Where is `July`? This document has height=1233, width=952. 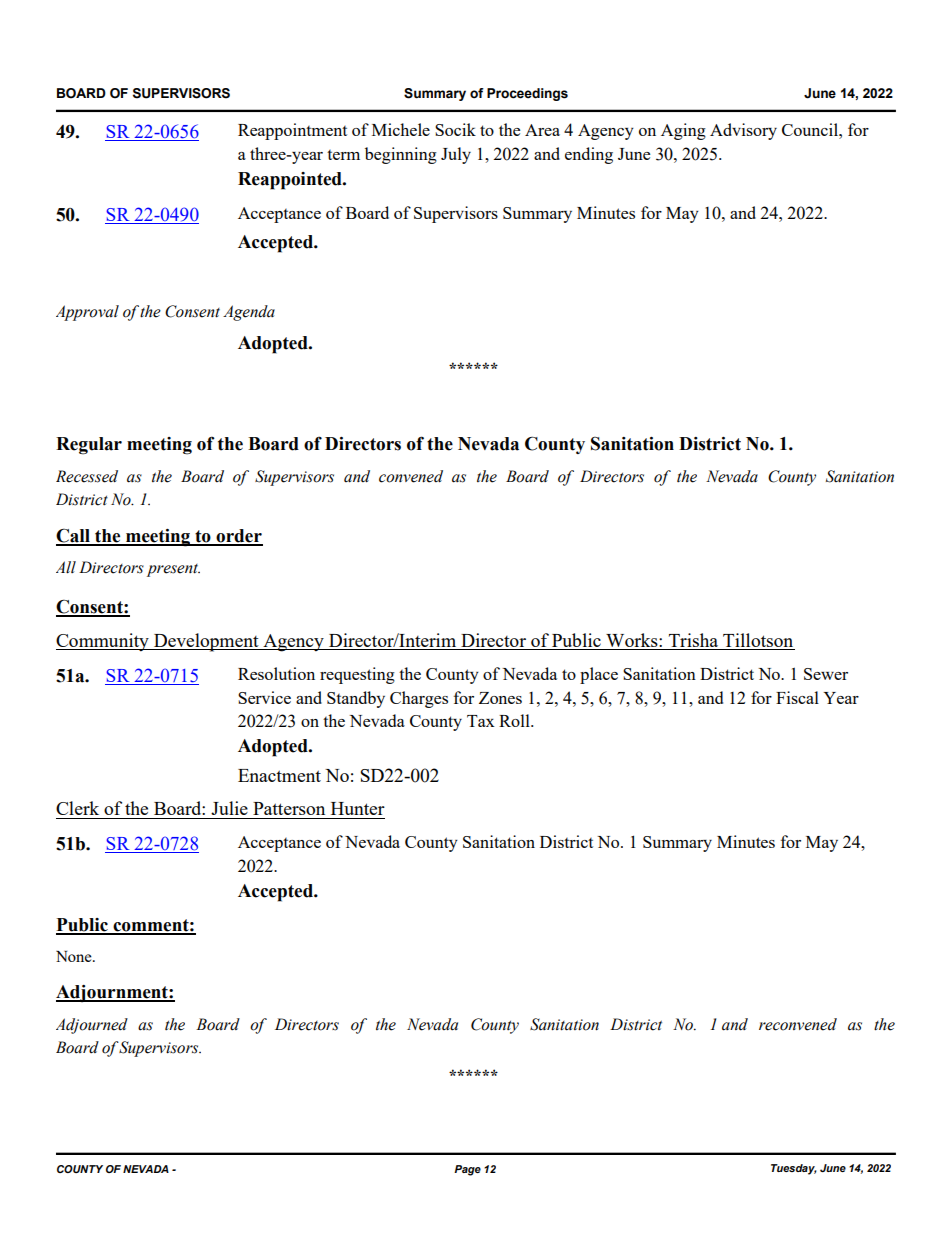 July is located at coordinates (456, 155).
